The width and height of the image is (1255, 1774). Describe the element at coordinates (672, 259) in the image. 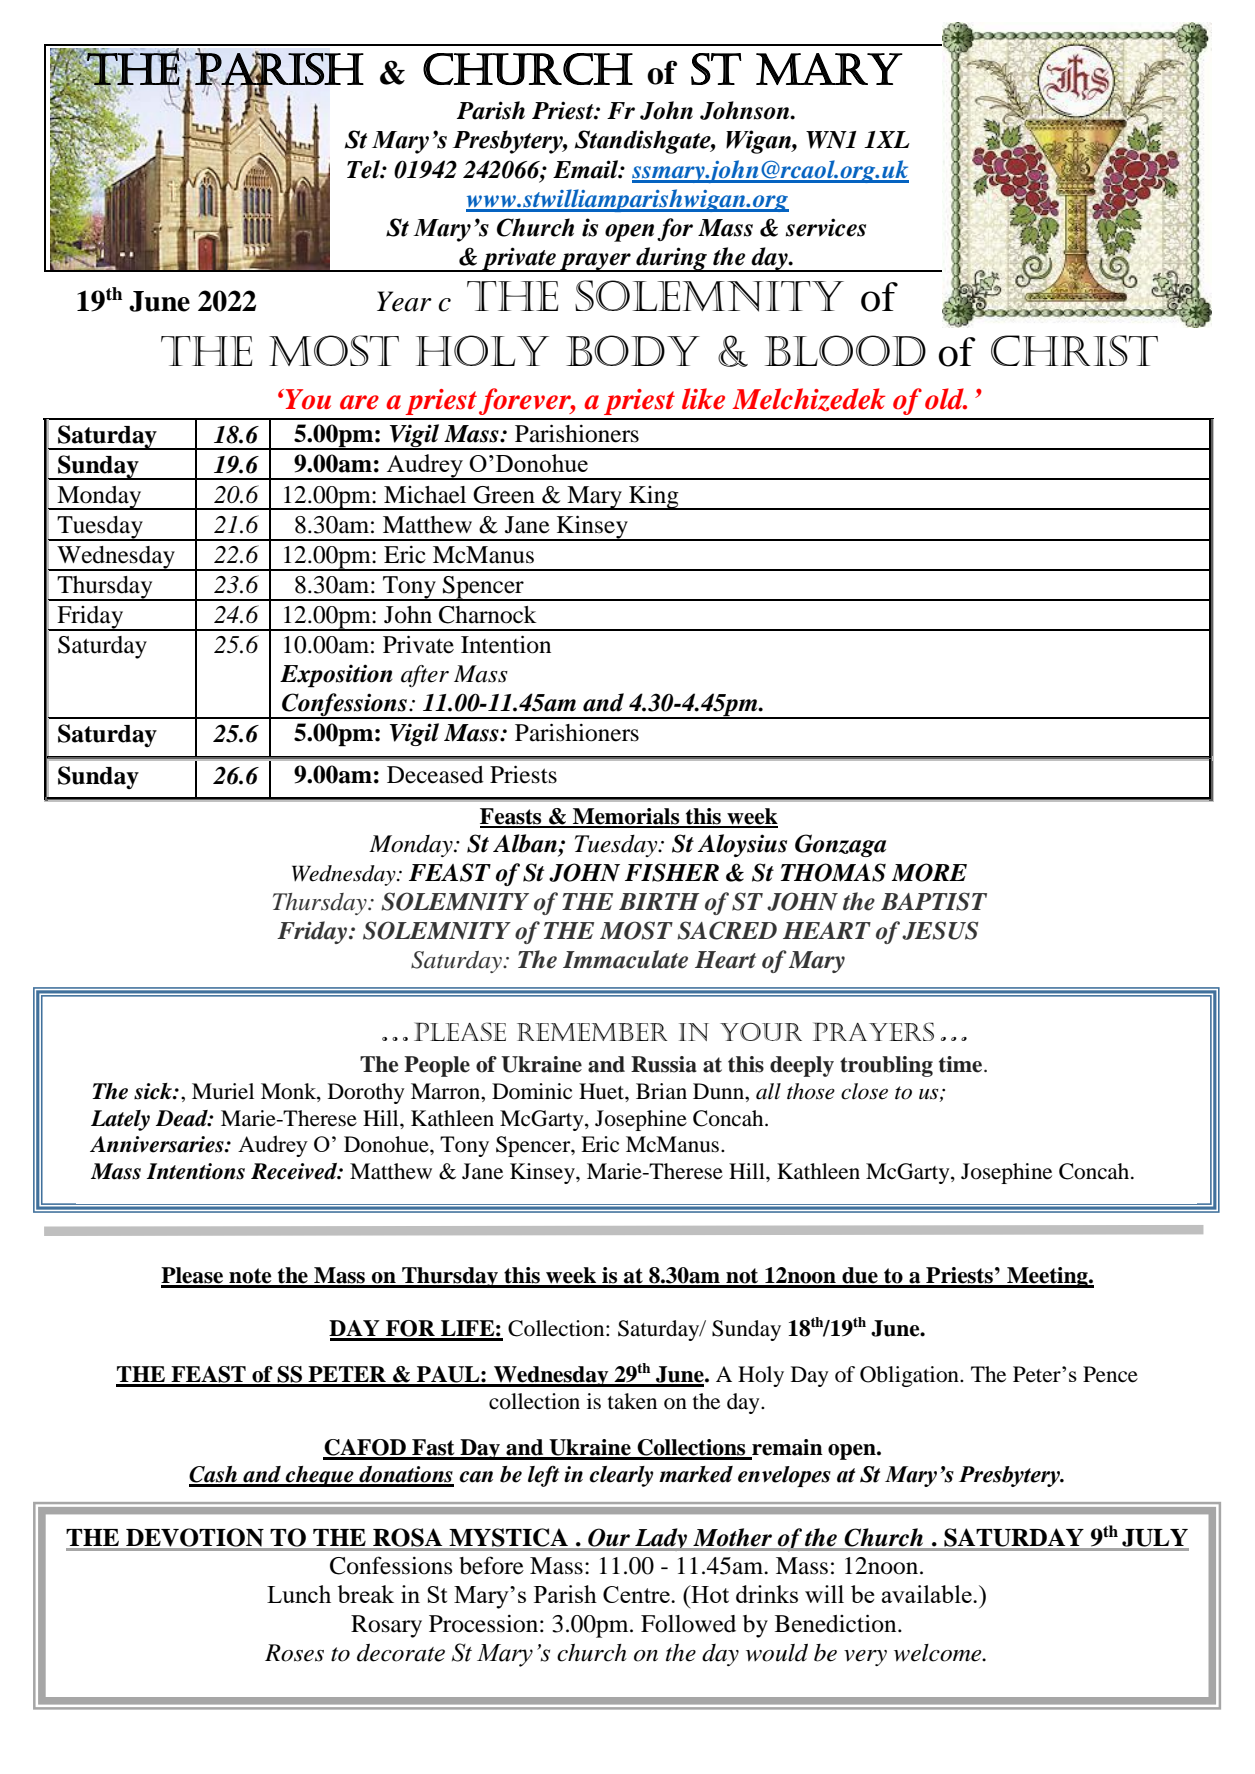

I see `during` at that location.
